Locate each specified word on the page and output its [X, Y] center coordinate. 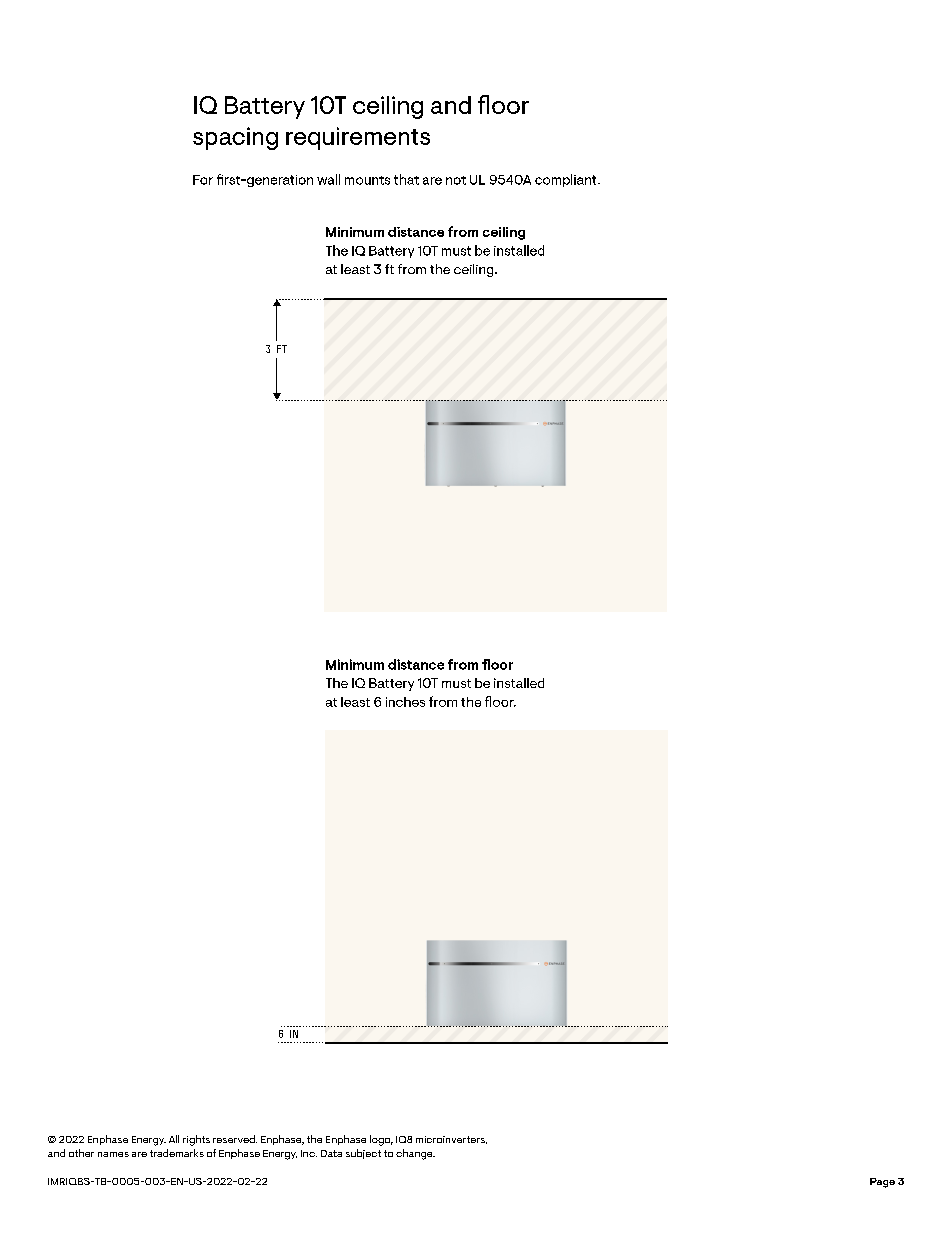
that [406, 179]
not [456, 180]
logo [381, 1140]
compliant [567, 180]
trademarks [177, 1153]
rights [196, 1140]
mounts [367, 180]
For [203, 180]
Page [882, 1183]
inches [405, 702]
